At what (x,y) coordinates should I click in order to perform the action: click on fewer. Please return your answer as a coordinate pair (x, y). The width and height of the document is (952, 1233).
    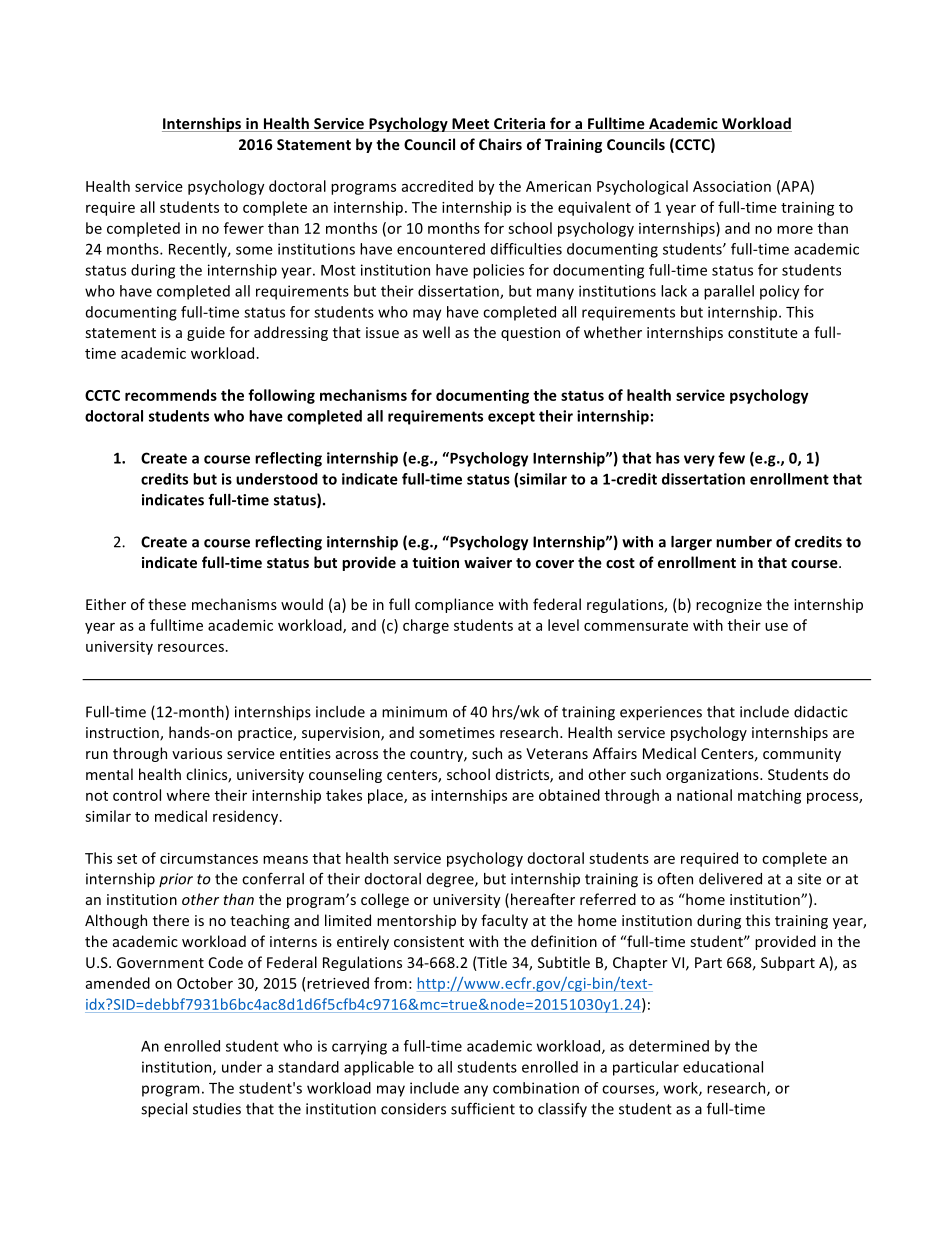
    Looking at the image, I should click on (244, 228).
